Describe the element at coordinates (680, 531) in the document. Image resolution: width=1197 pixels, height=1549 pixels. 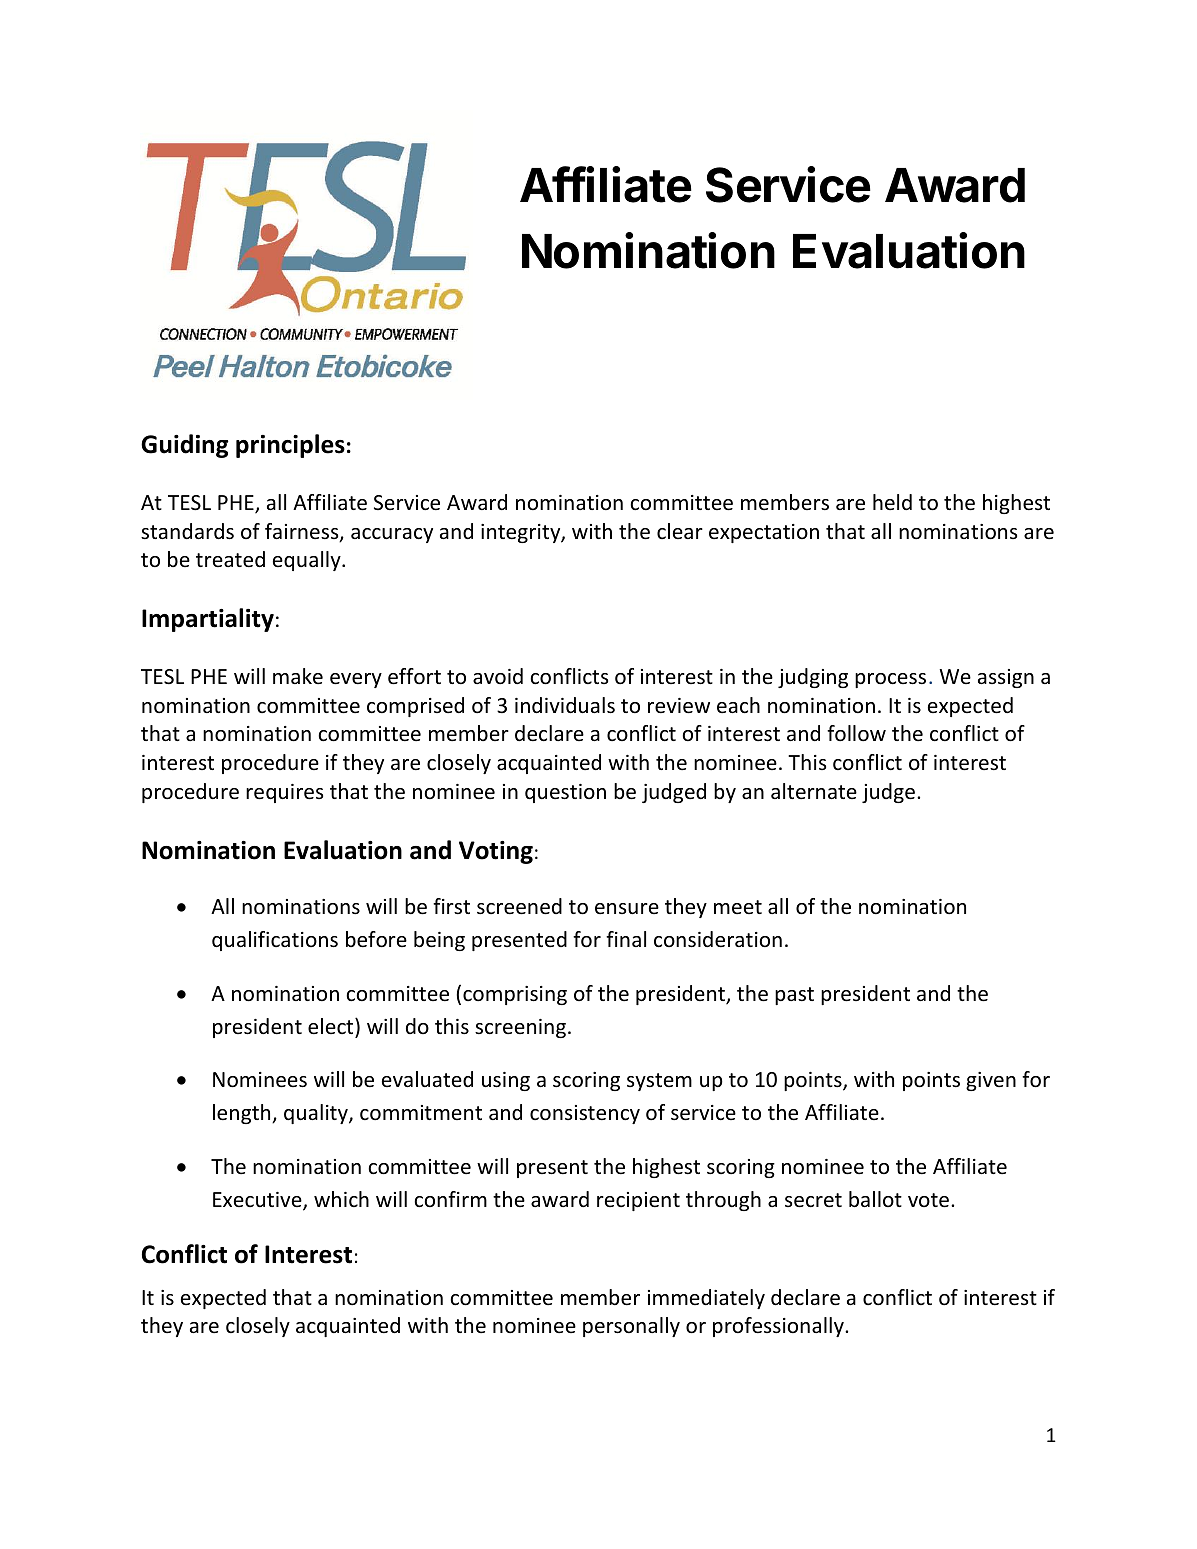
I see `clear` at that location.
